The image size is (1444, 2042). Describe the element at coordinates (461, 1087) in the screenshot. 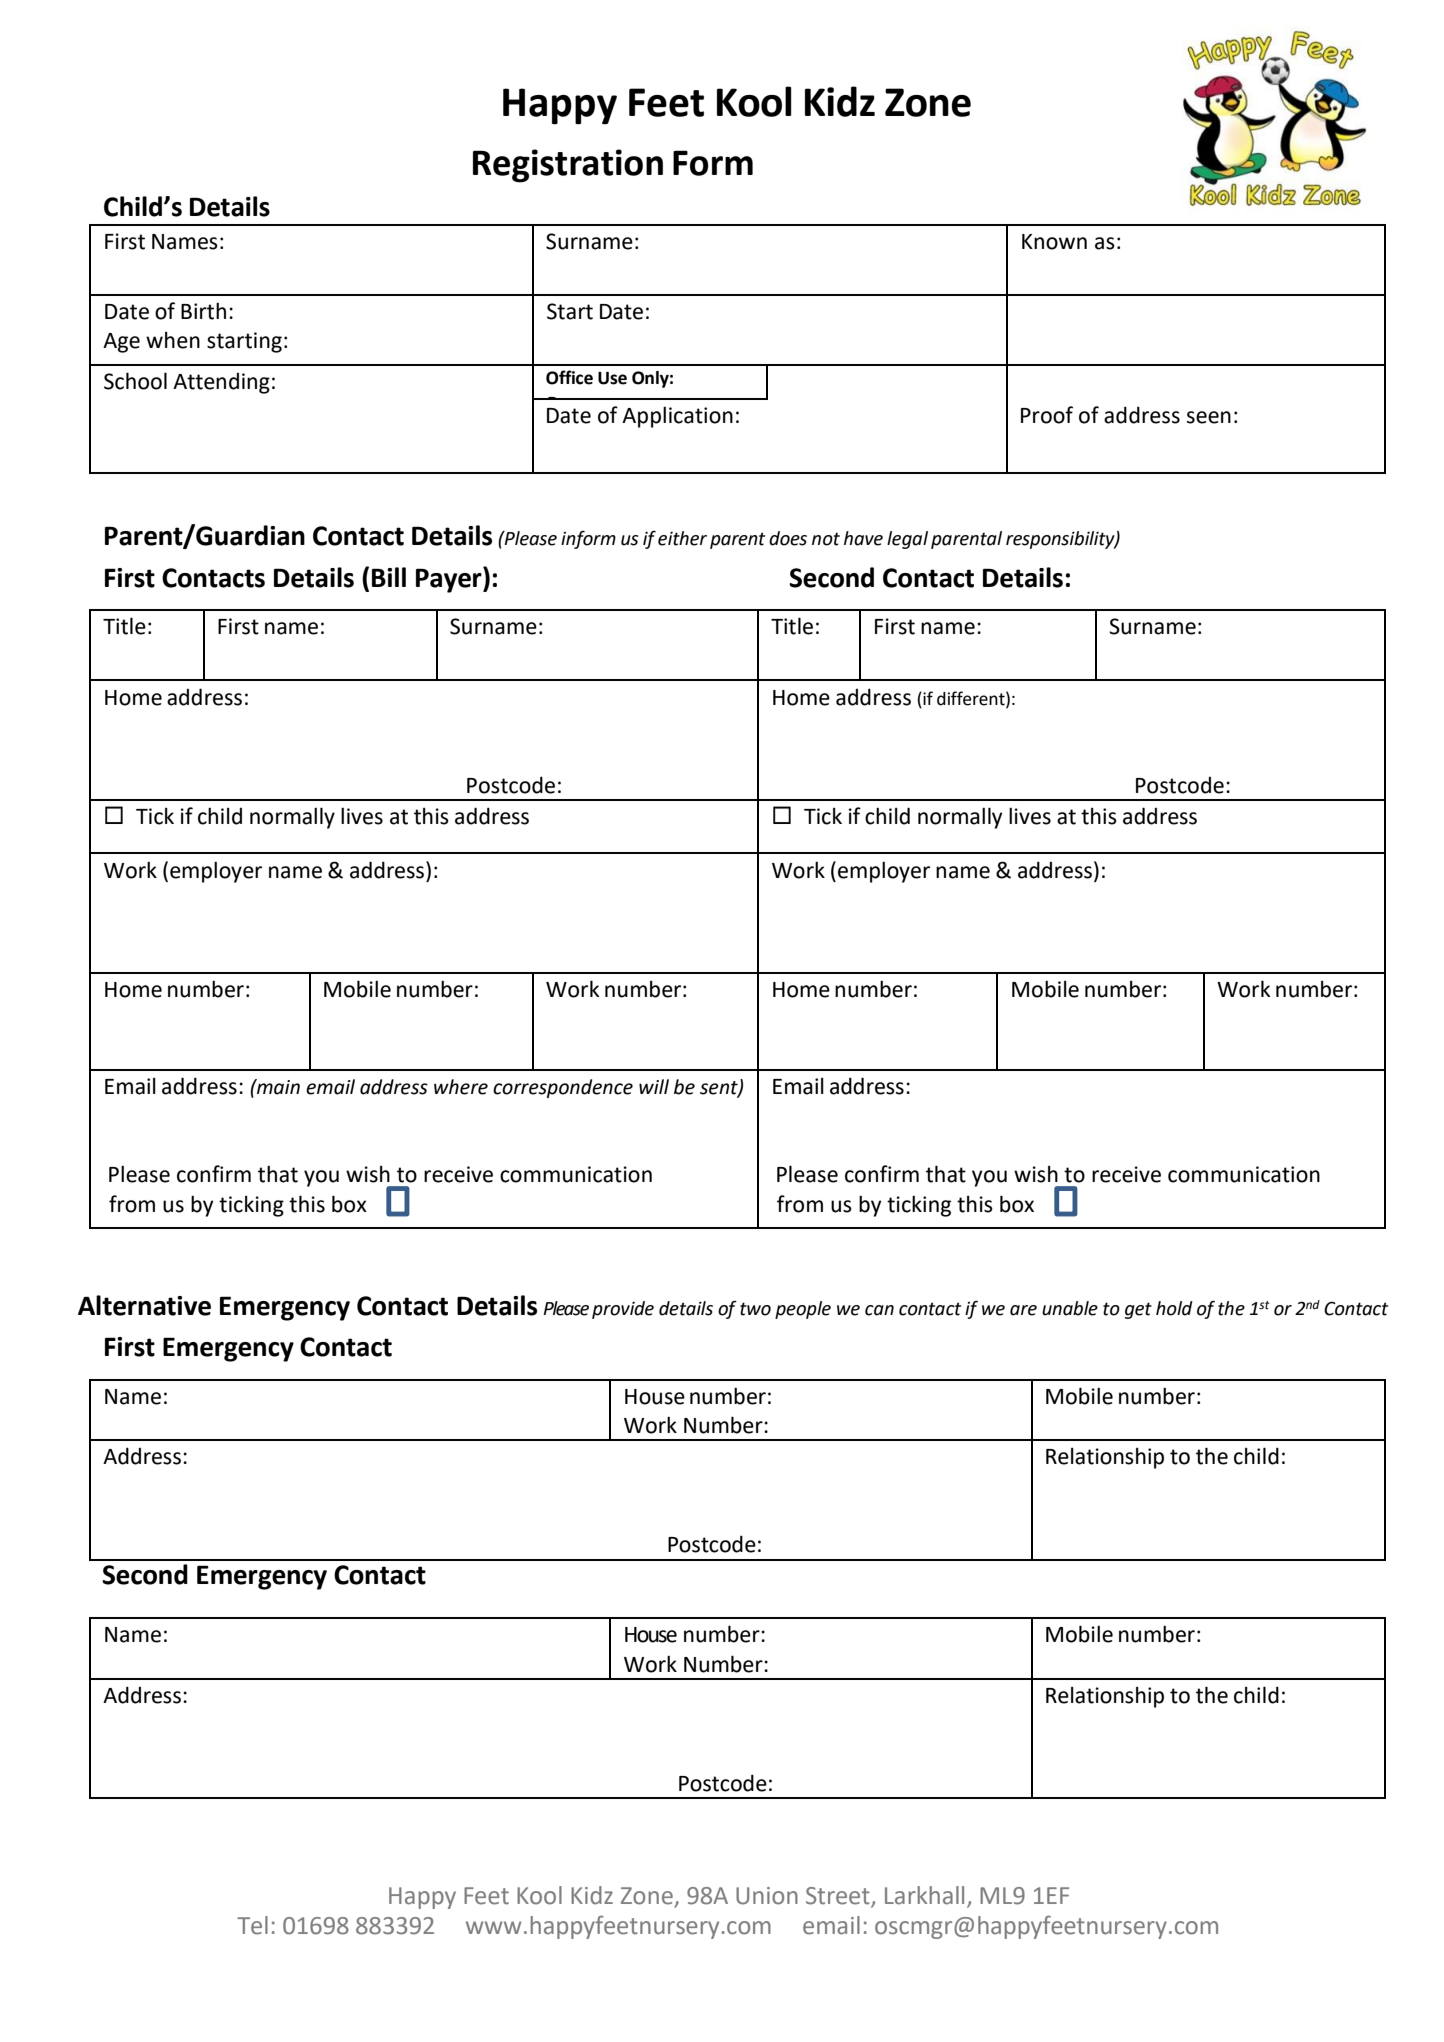

I see `where` at that location.
